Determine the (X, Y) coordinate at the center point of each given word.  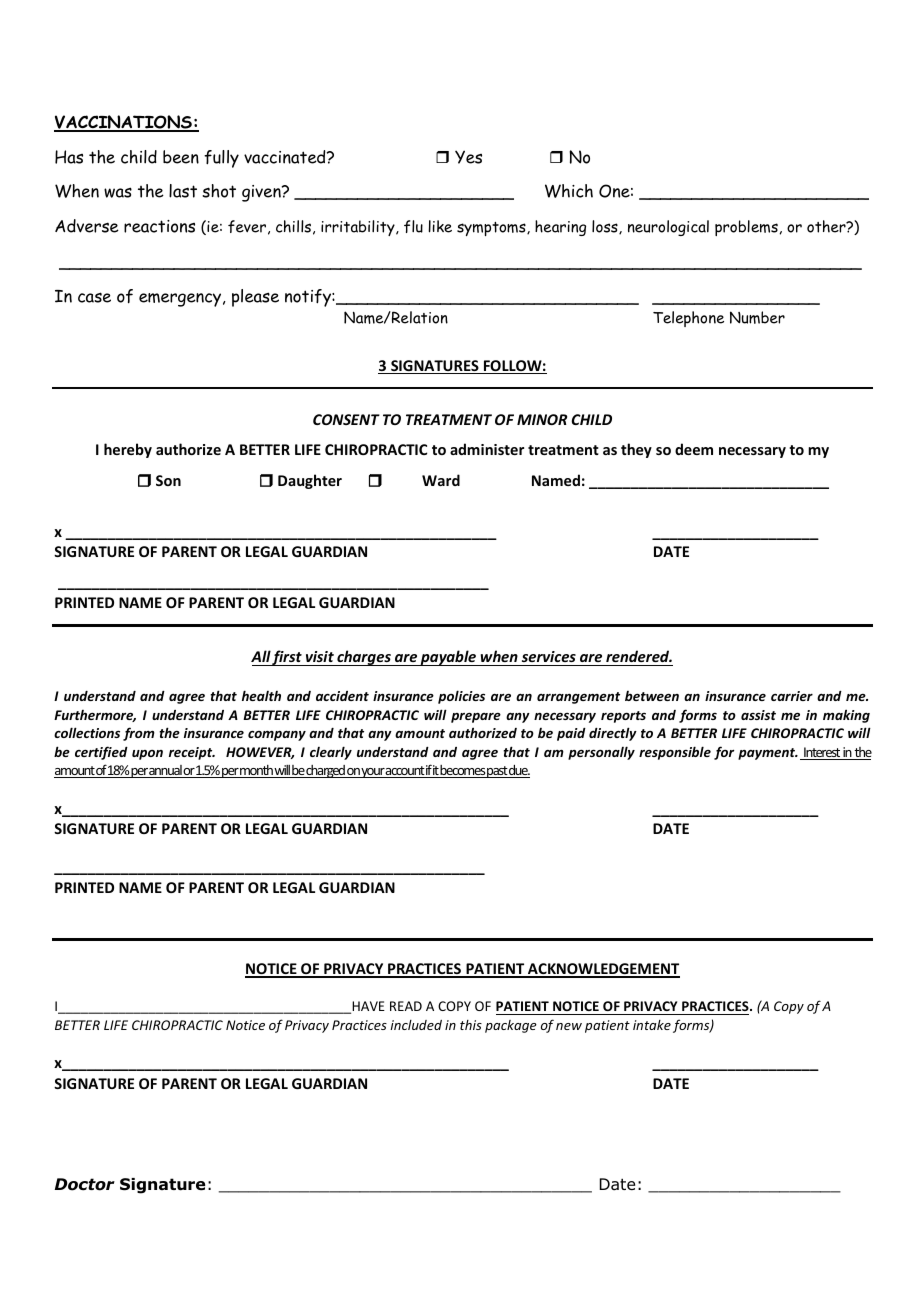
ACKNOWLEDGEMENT (603, 970)
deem (694, 449)
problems (746, 228)
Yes (468, 157)
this (471, 1025)
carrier (792, 696)
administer (487, 449)
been (181, 157)
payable (449, 658)
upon (147, 755)
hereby (128, 450)
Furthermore (95, 716)
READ (406, 1006)
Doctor (85, 1184)
